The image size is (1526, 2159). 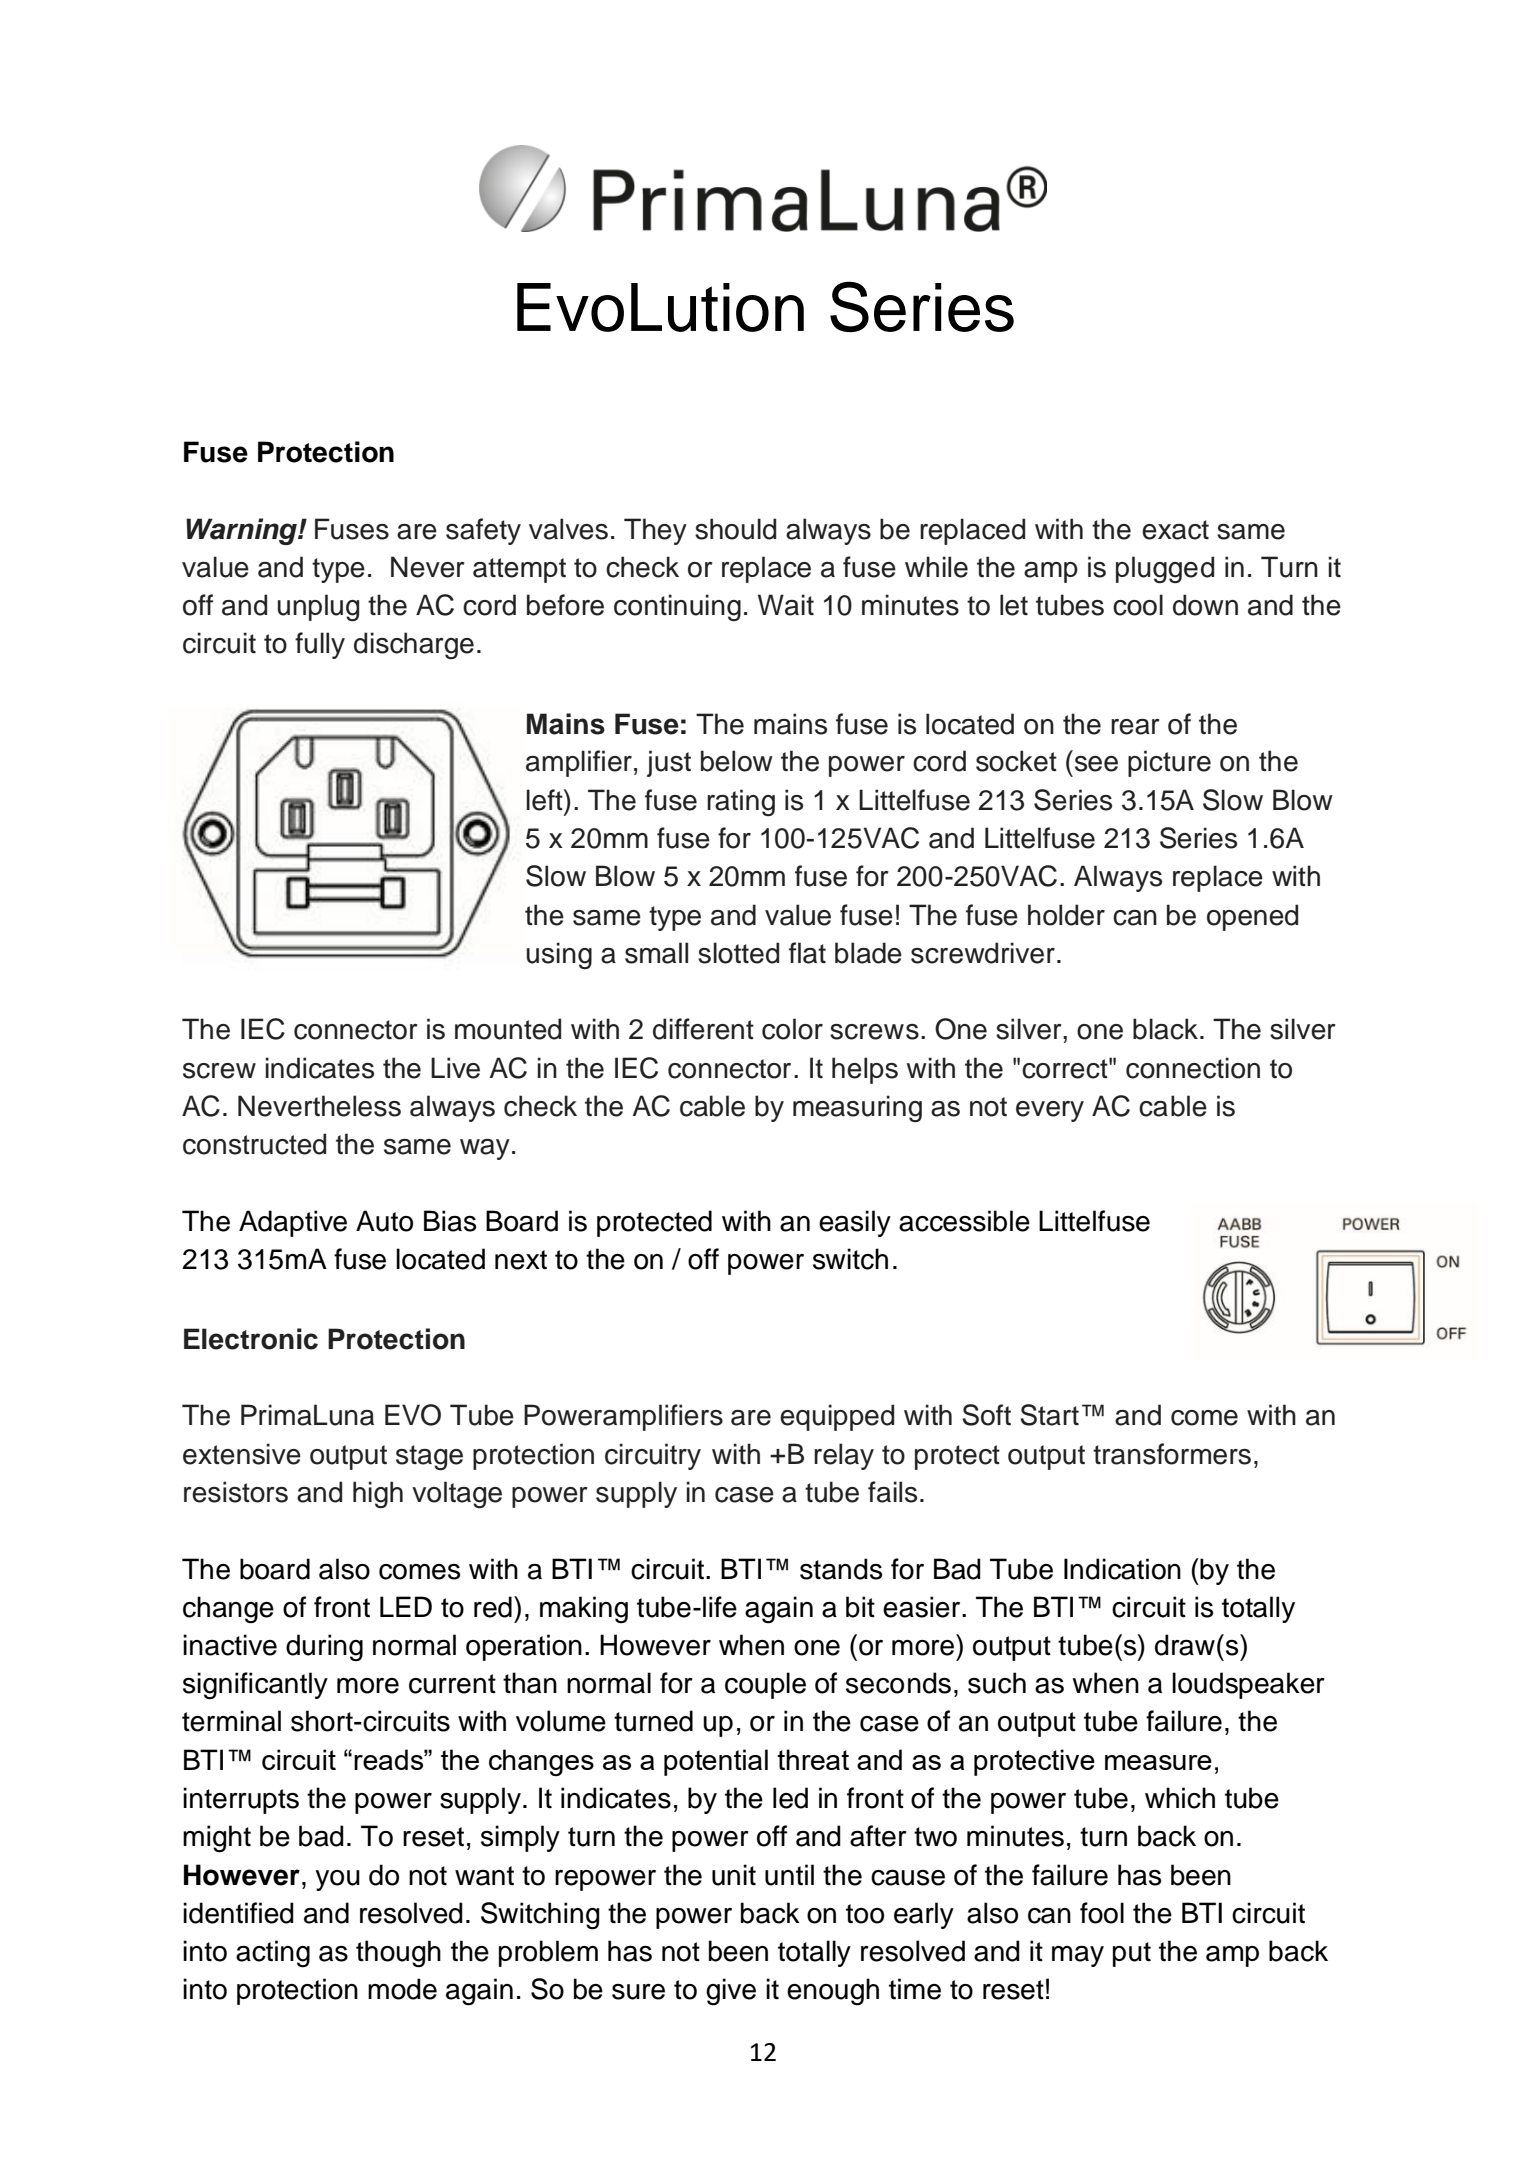 I want to click on unplug, so click(x=318, y=607).
